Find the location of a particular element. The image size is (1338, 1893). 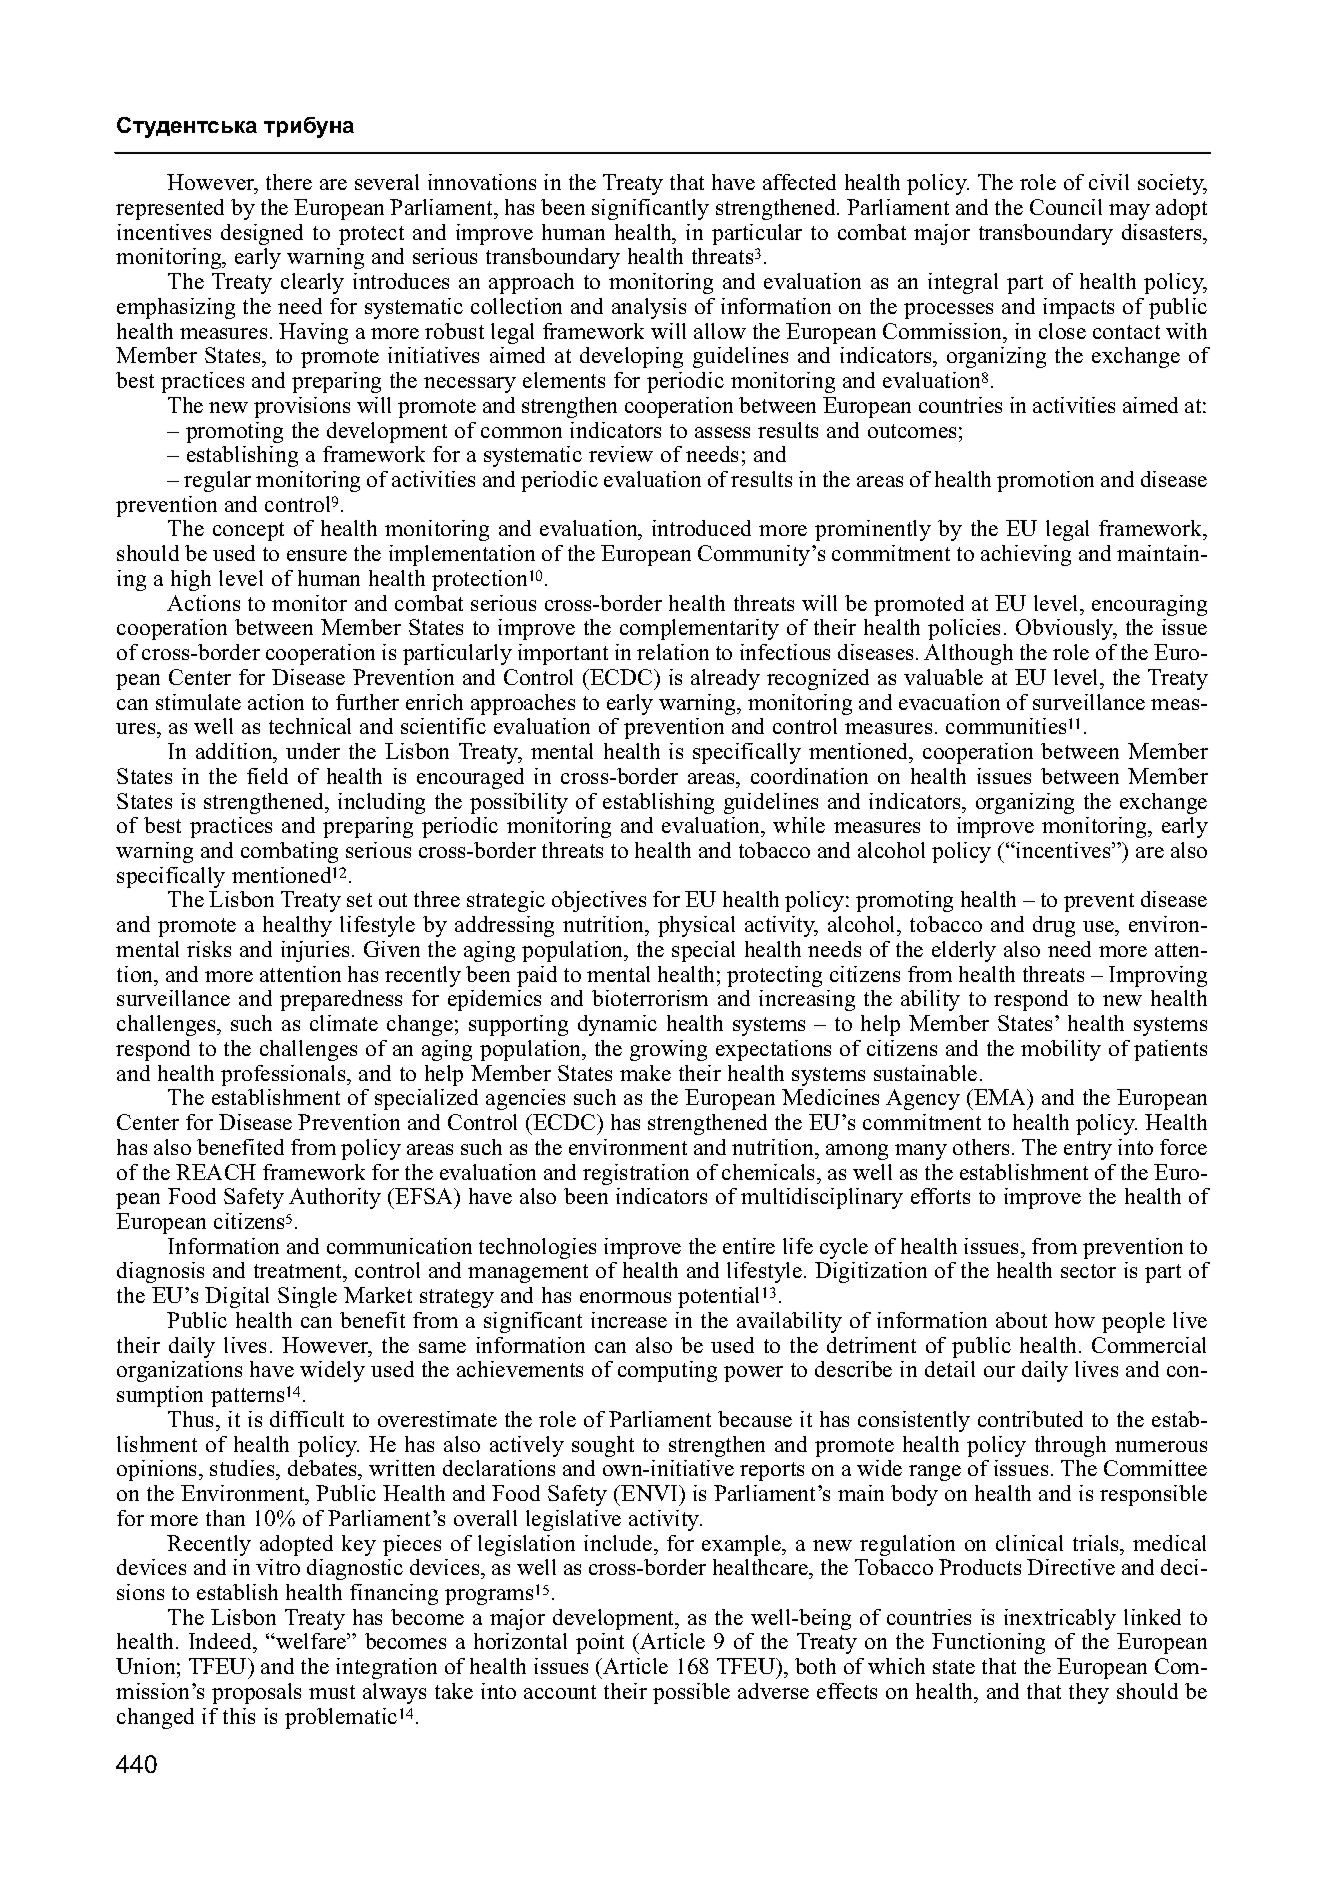

welfare is located at coordinates (311, 1641).
